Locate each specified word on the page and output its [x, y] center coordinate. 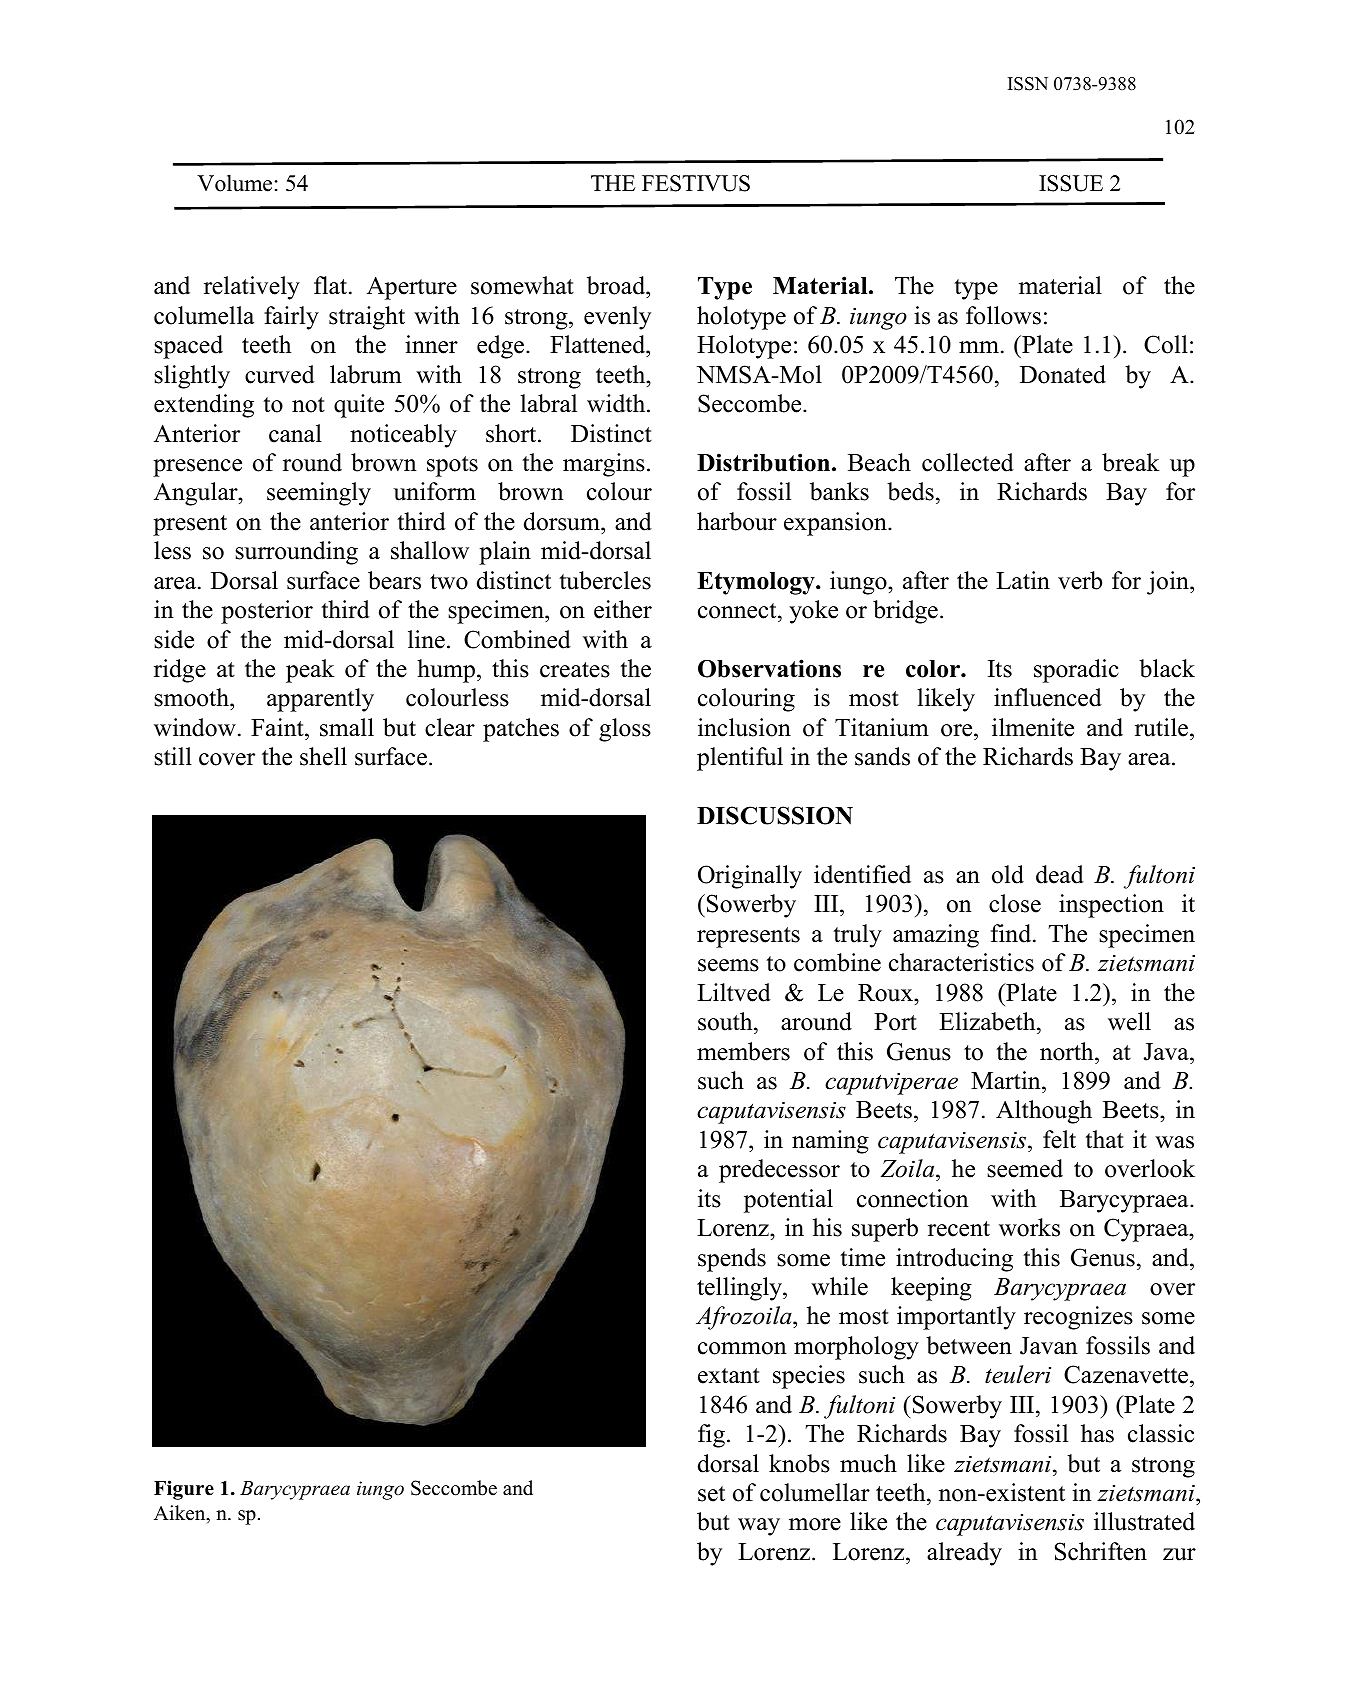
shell [323, 756]
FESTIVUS [696, 183]
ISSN [1028, 84]
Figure [184, 1490]
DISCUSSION [775, 815]
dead [1060, 874]
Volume [234, 183]
